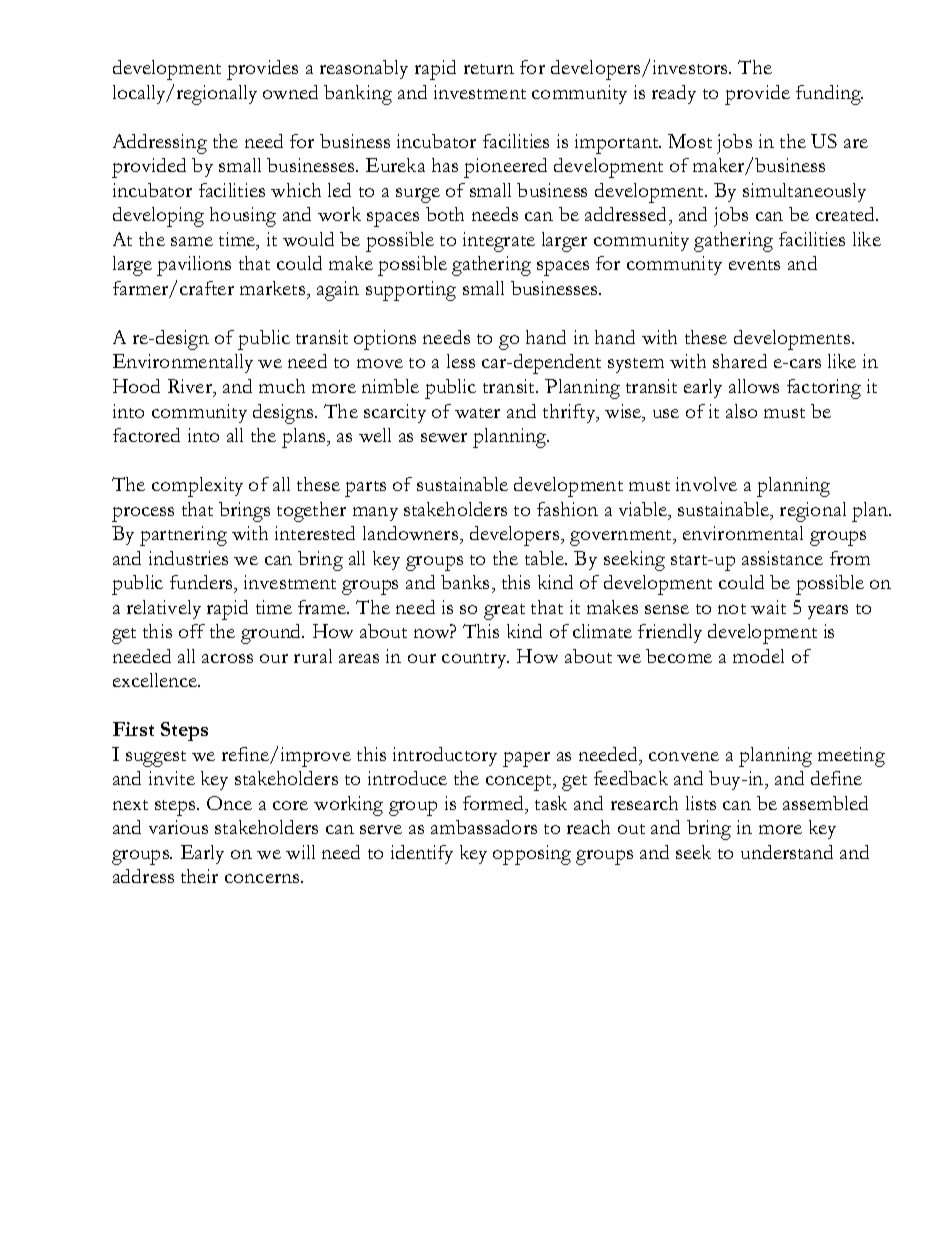 The image size is (952, 1233). What do you see at coordinates (199, 876) in the document?
I see `their` at bounding box center [199, 876].
